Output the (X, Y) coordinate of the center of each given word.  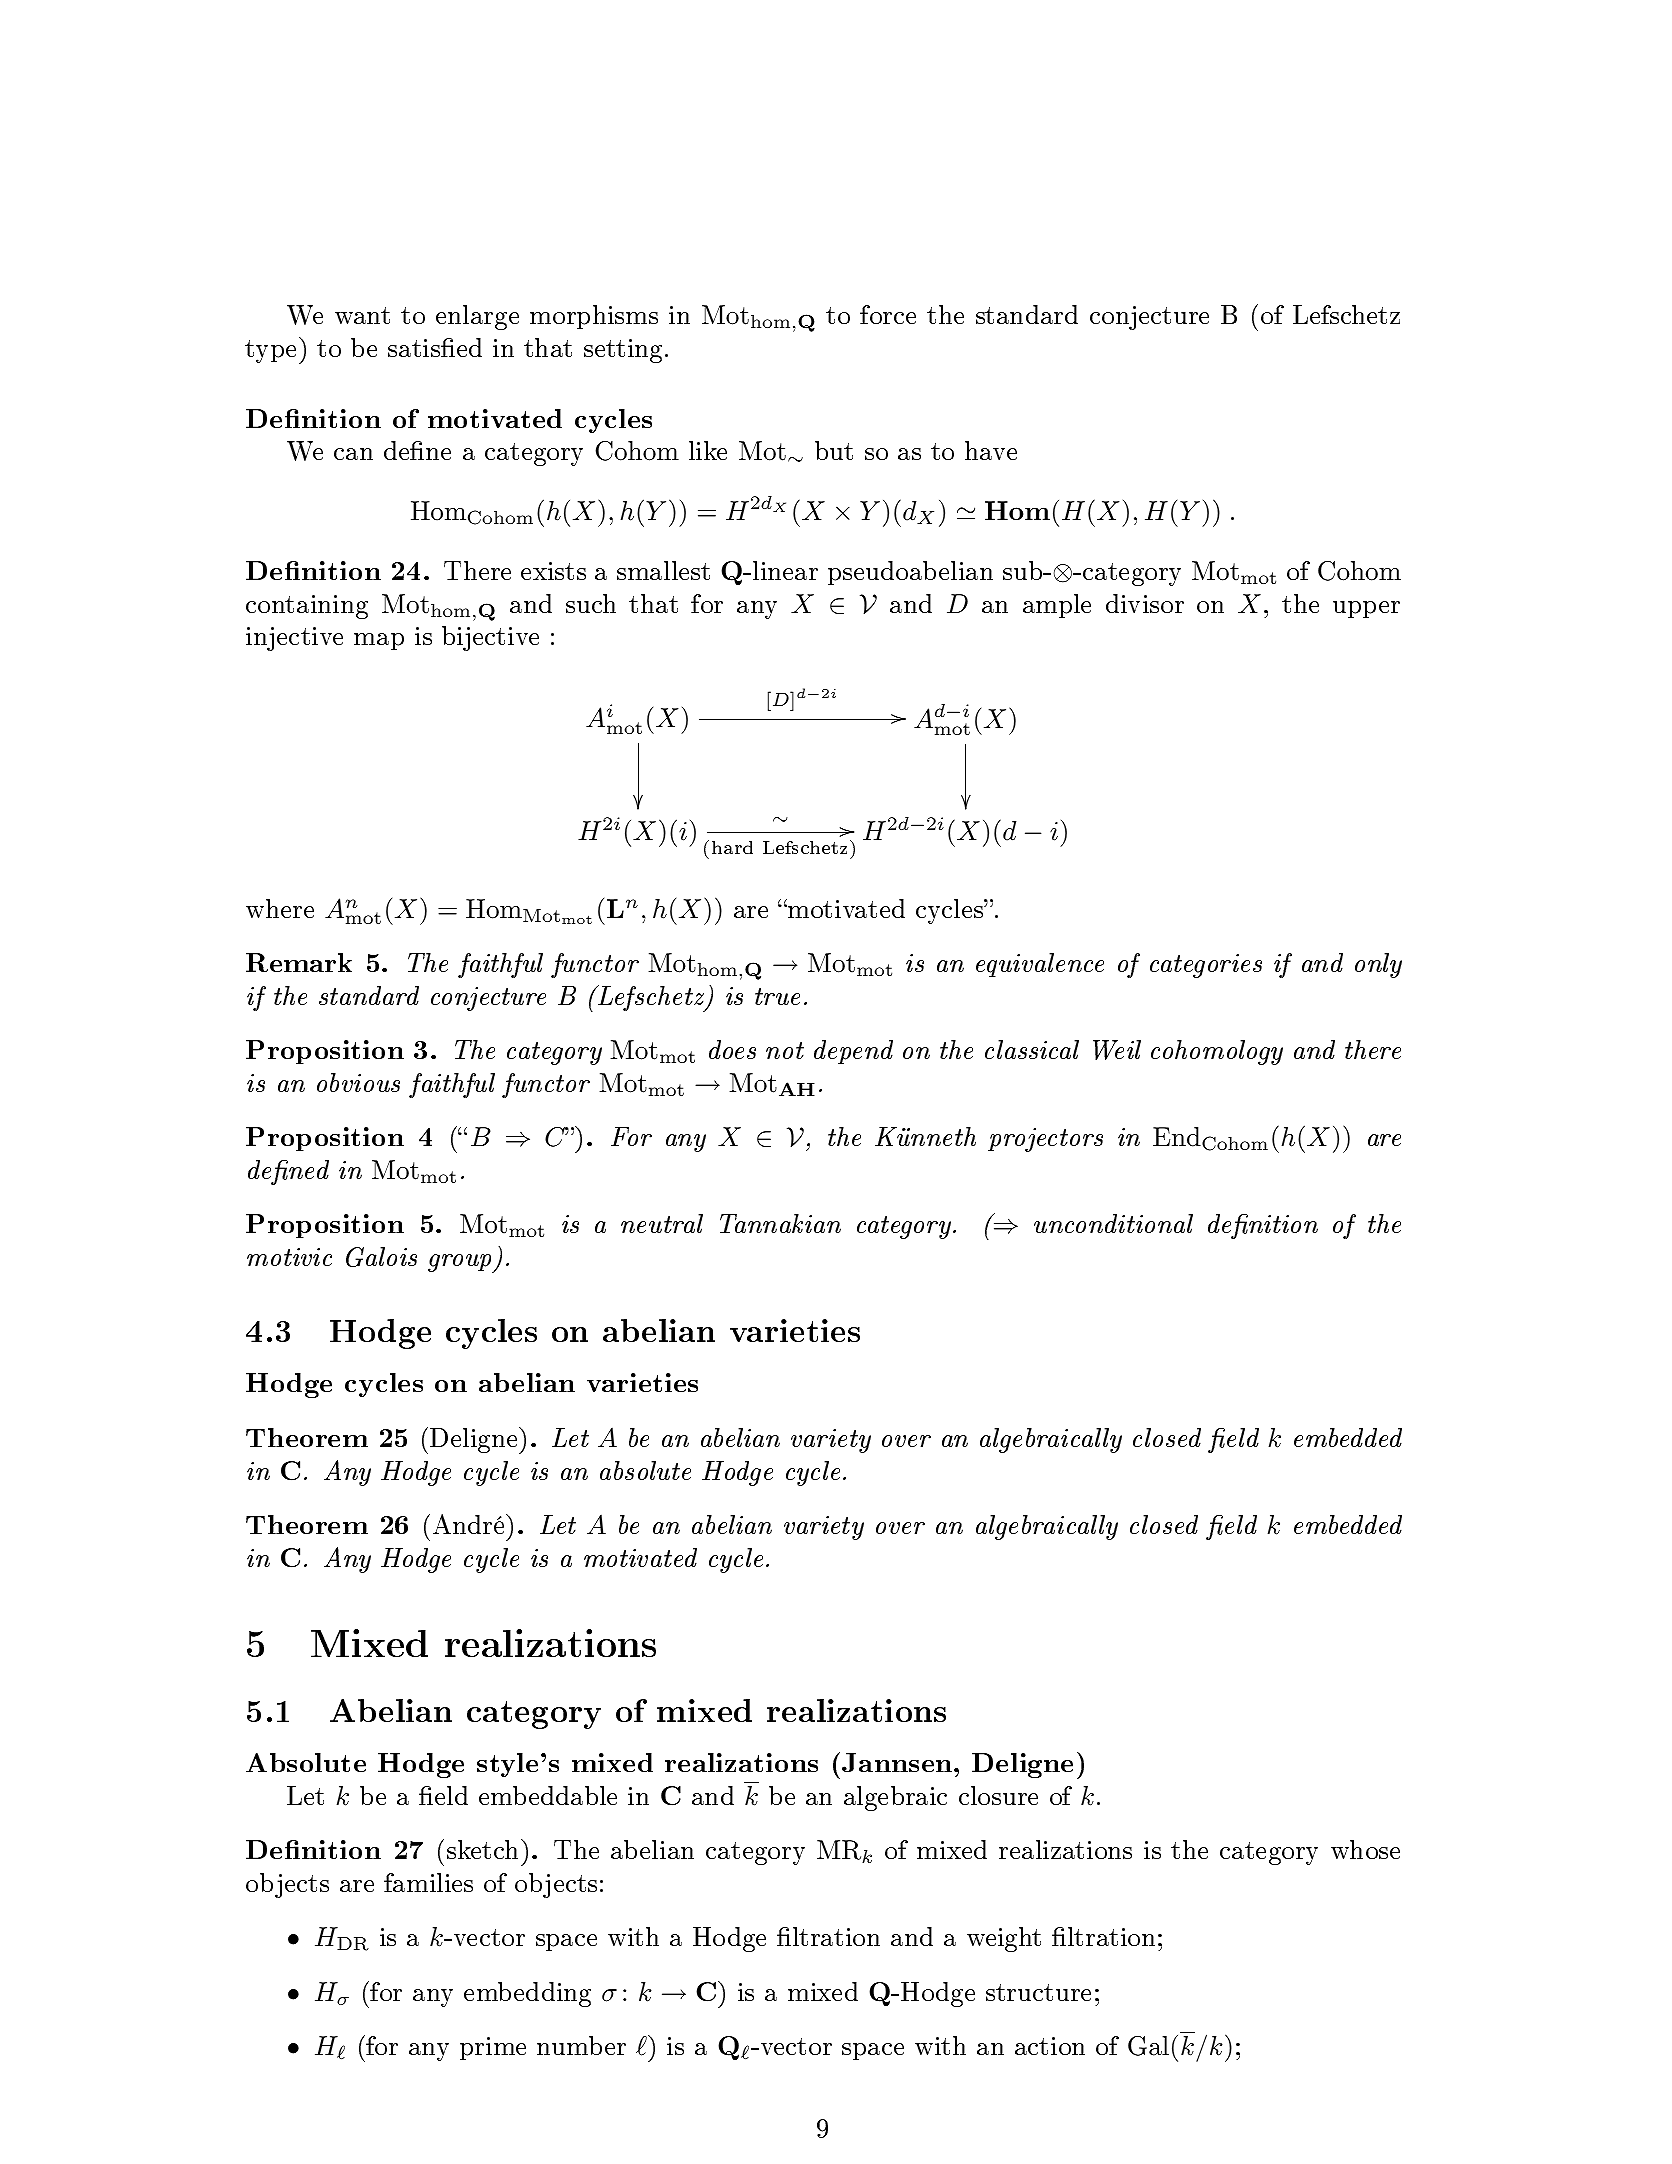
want (362, 315)
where (280, 908)
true (777, 996)
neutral (662, 1223)
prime (493, 2048)
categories (1206, 966)
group (461, 1263)
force (888, 314)
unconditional (1113, 1223)
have (991, 450)
